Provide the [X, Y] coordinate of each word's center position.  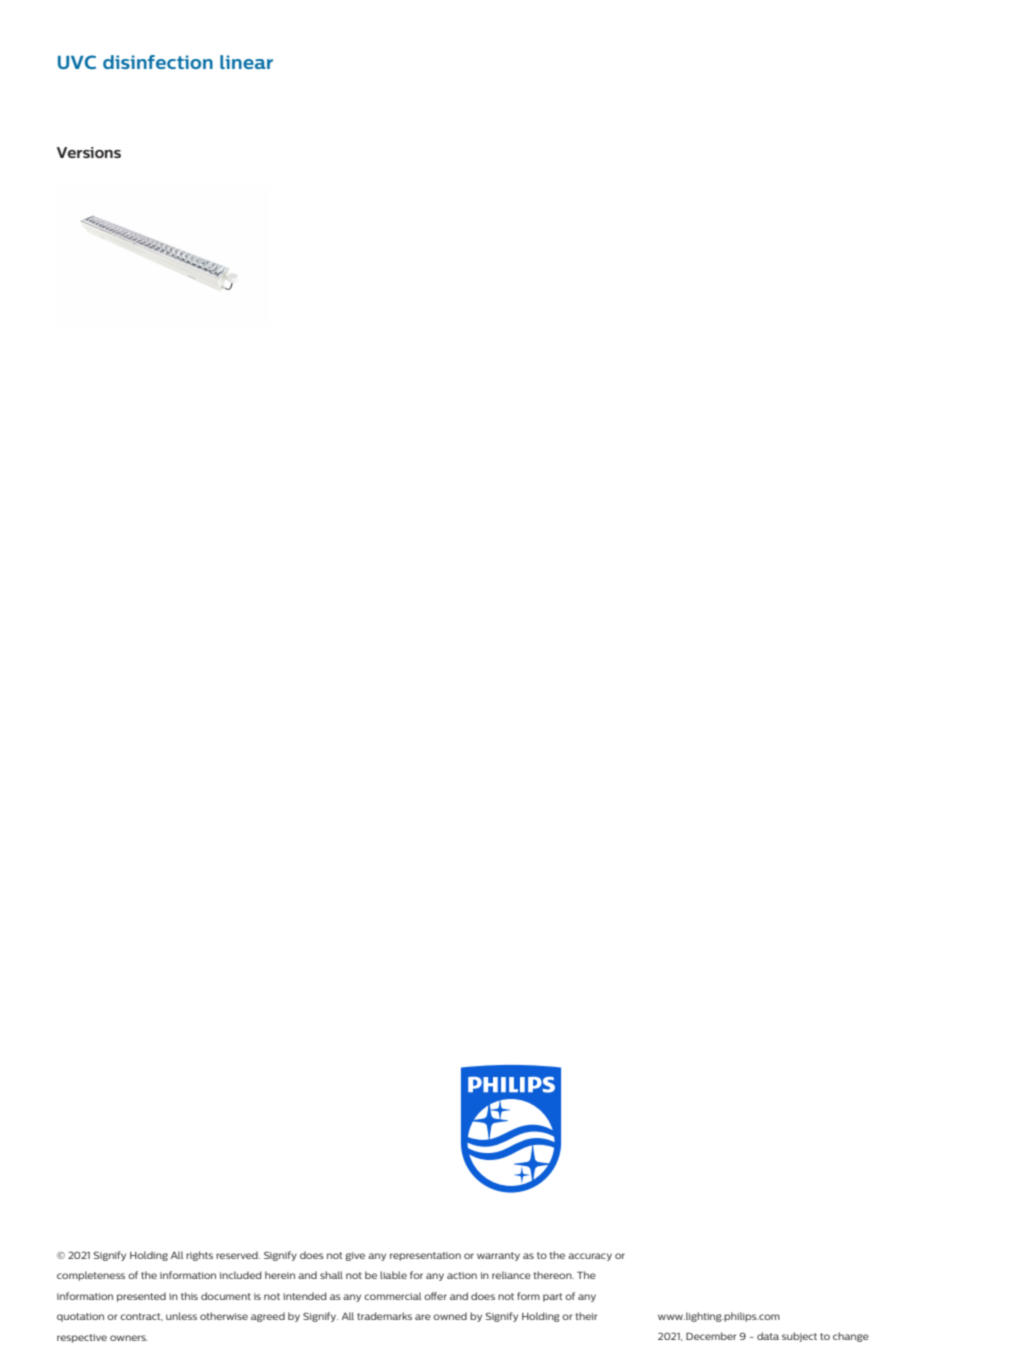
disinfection [158, 62]
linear [246, 62]
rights [199, 1256]
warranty [498, 1256]
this [189, 1296]
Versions [89, 152]
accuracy [590, 1257]
